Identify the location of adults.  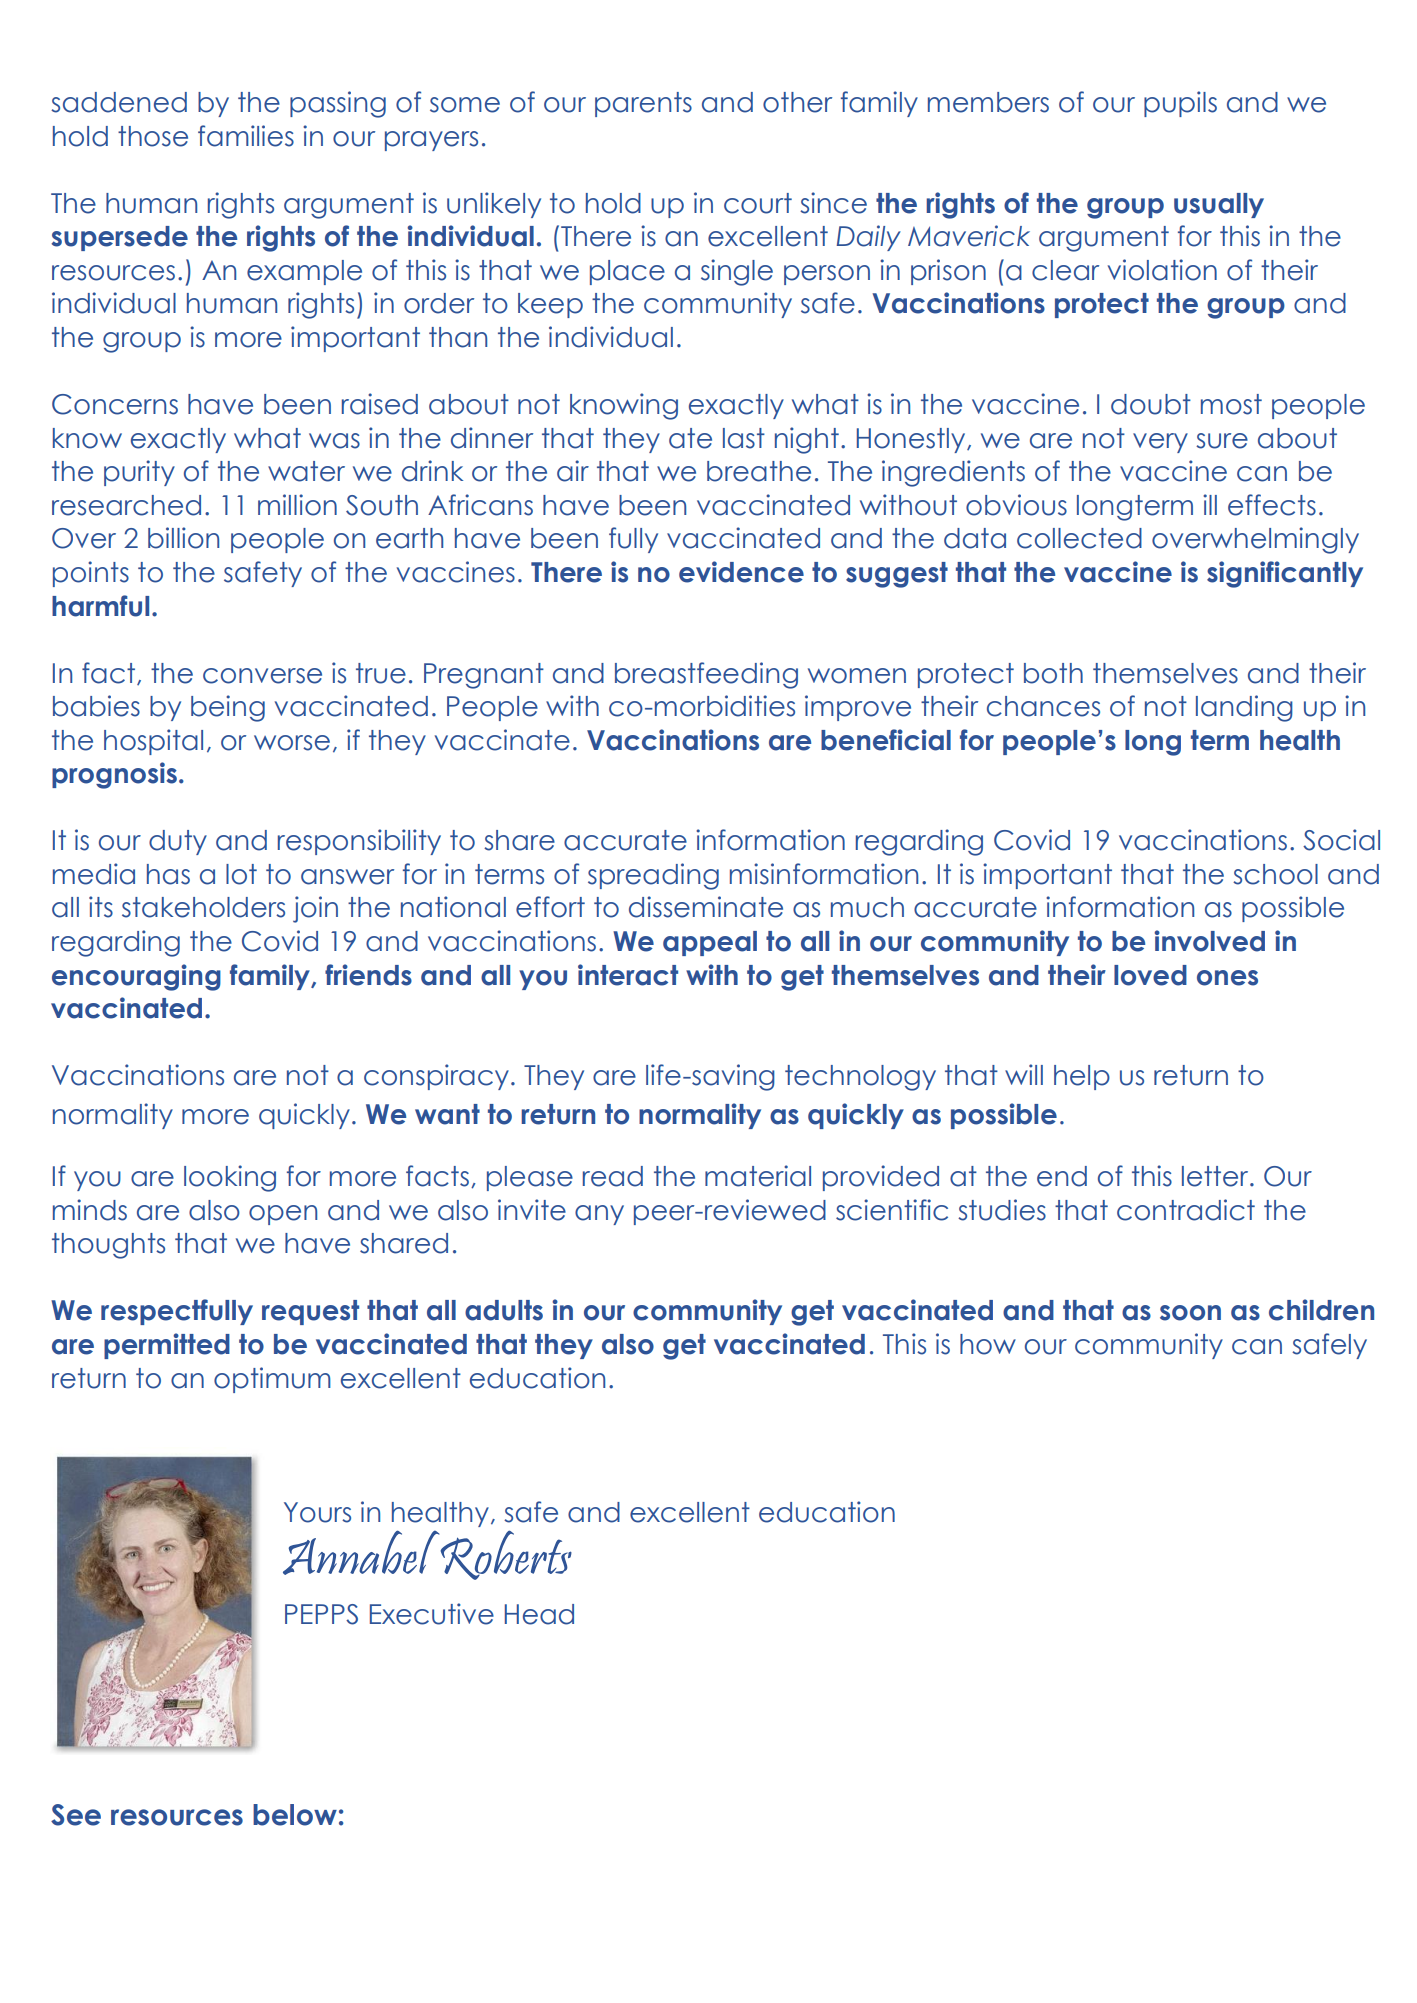
(504, 1310).
